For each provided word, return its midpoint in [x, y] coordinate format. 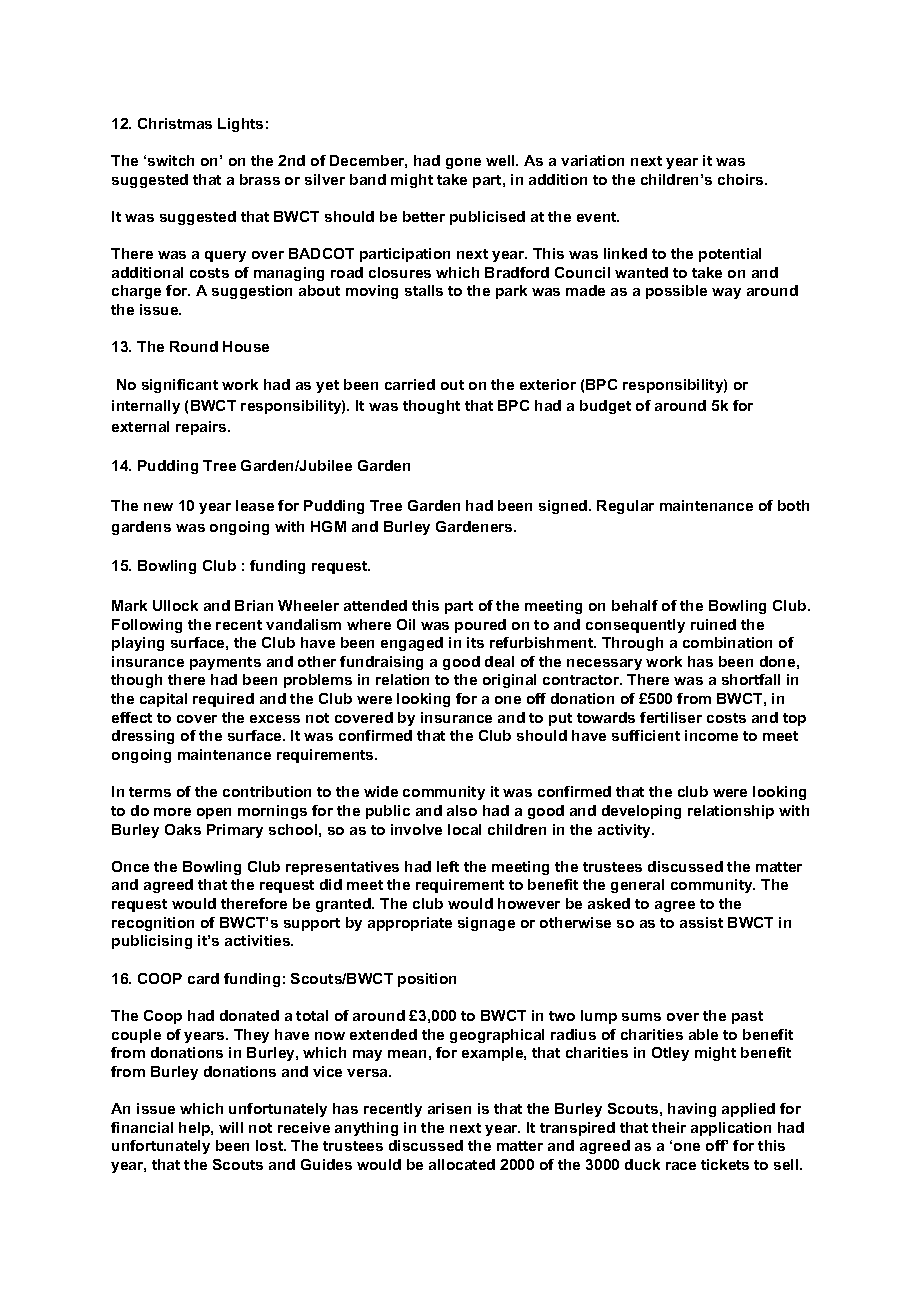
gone [463, 163]
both [793, 505]
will [231, 1127]
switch [171, 160]
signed [564, 507]
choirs [742, 179]
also [462, 810]
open [214, 813]
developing [641, 812]
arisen [449, 1108]
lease [255, 505]
